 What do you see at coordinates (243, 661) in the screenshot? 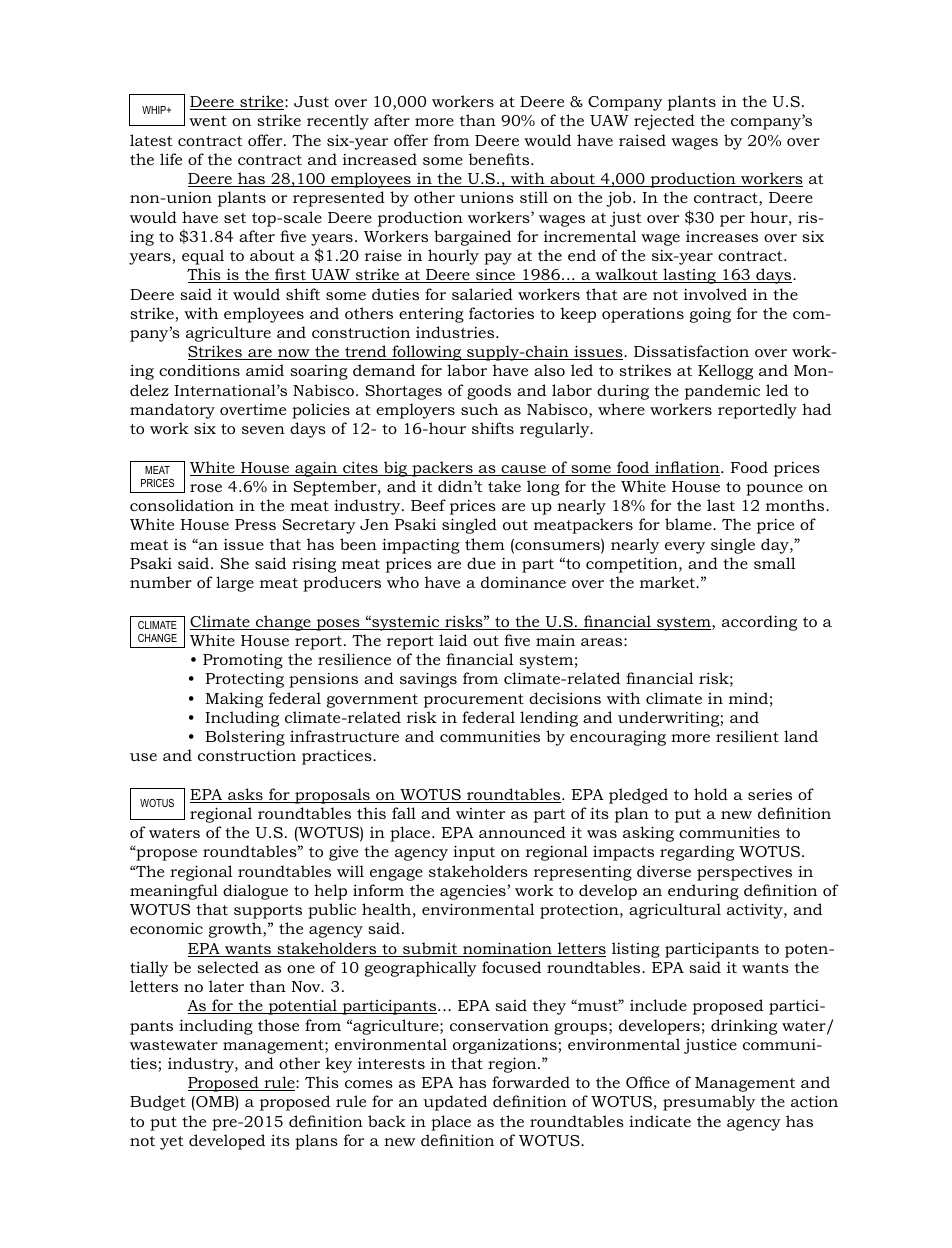
I see `Promoting` at bounding box center [243, 661].
